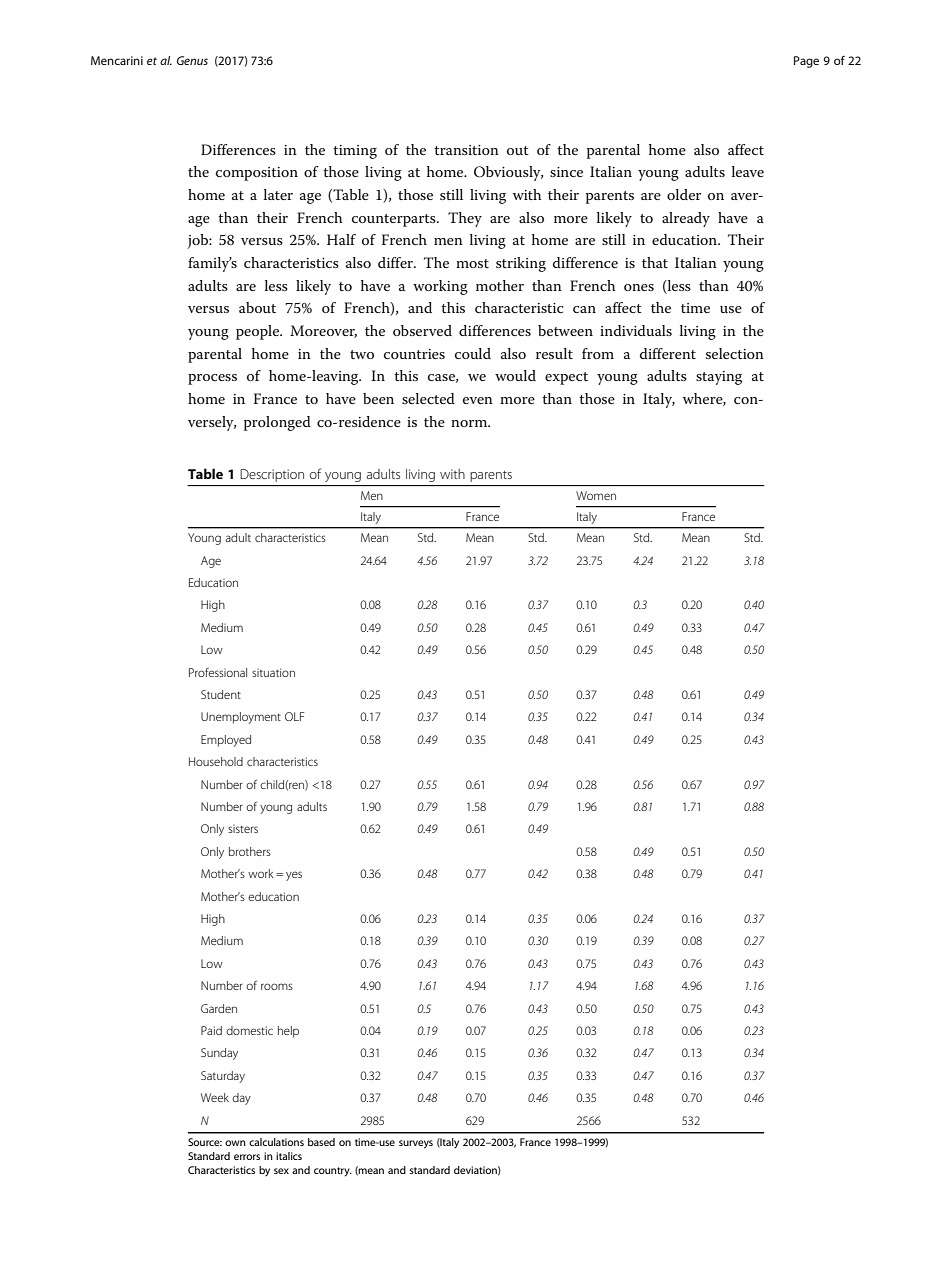  I want to click on calculations, so click(276, 1142).
